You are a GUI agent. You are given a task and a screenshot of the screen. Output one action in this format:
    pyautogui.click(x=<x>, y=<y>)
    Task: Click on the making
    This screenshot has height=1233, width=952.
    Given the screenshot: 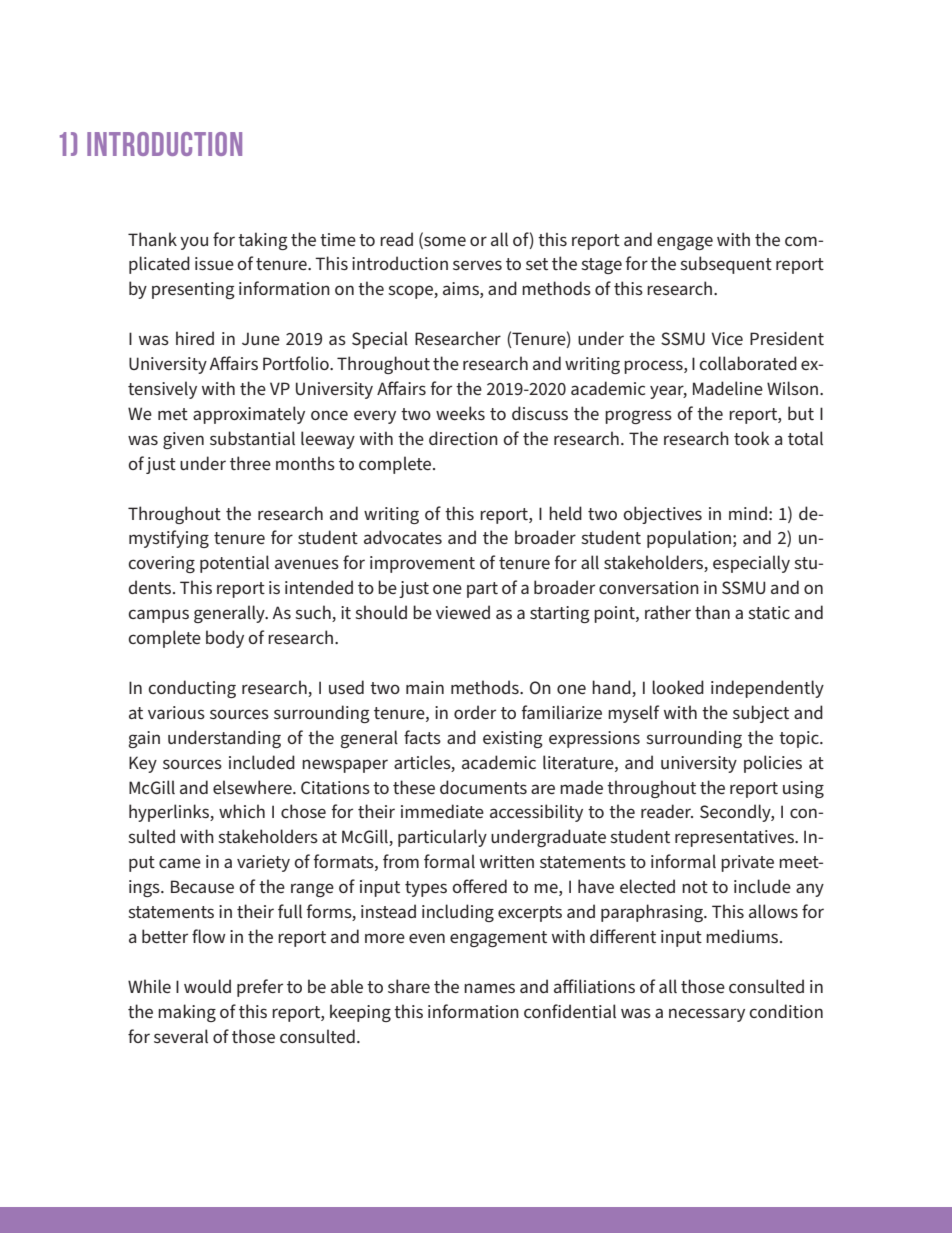 What is the action you would take?
    pyautogui.click(x=187, y=1013)
